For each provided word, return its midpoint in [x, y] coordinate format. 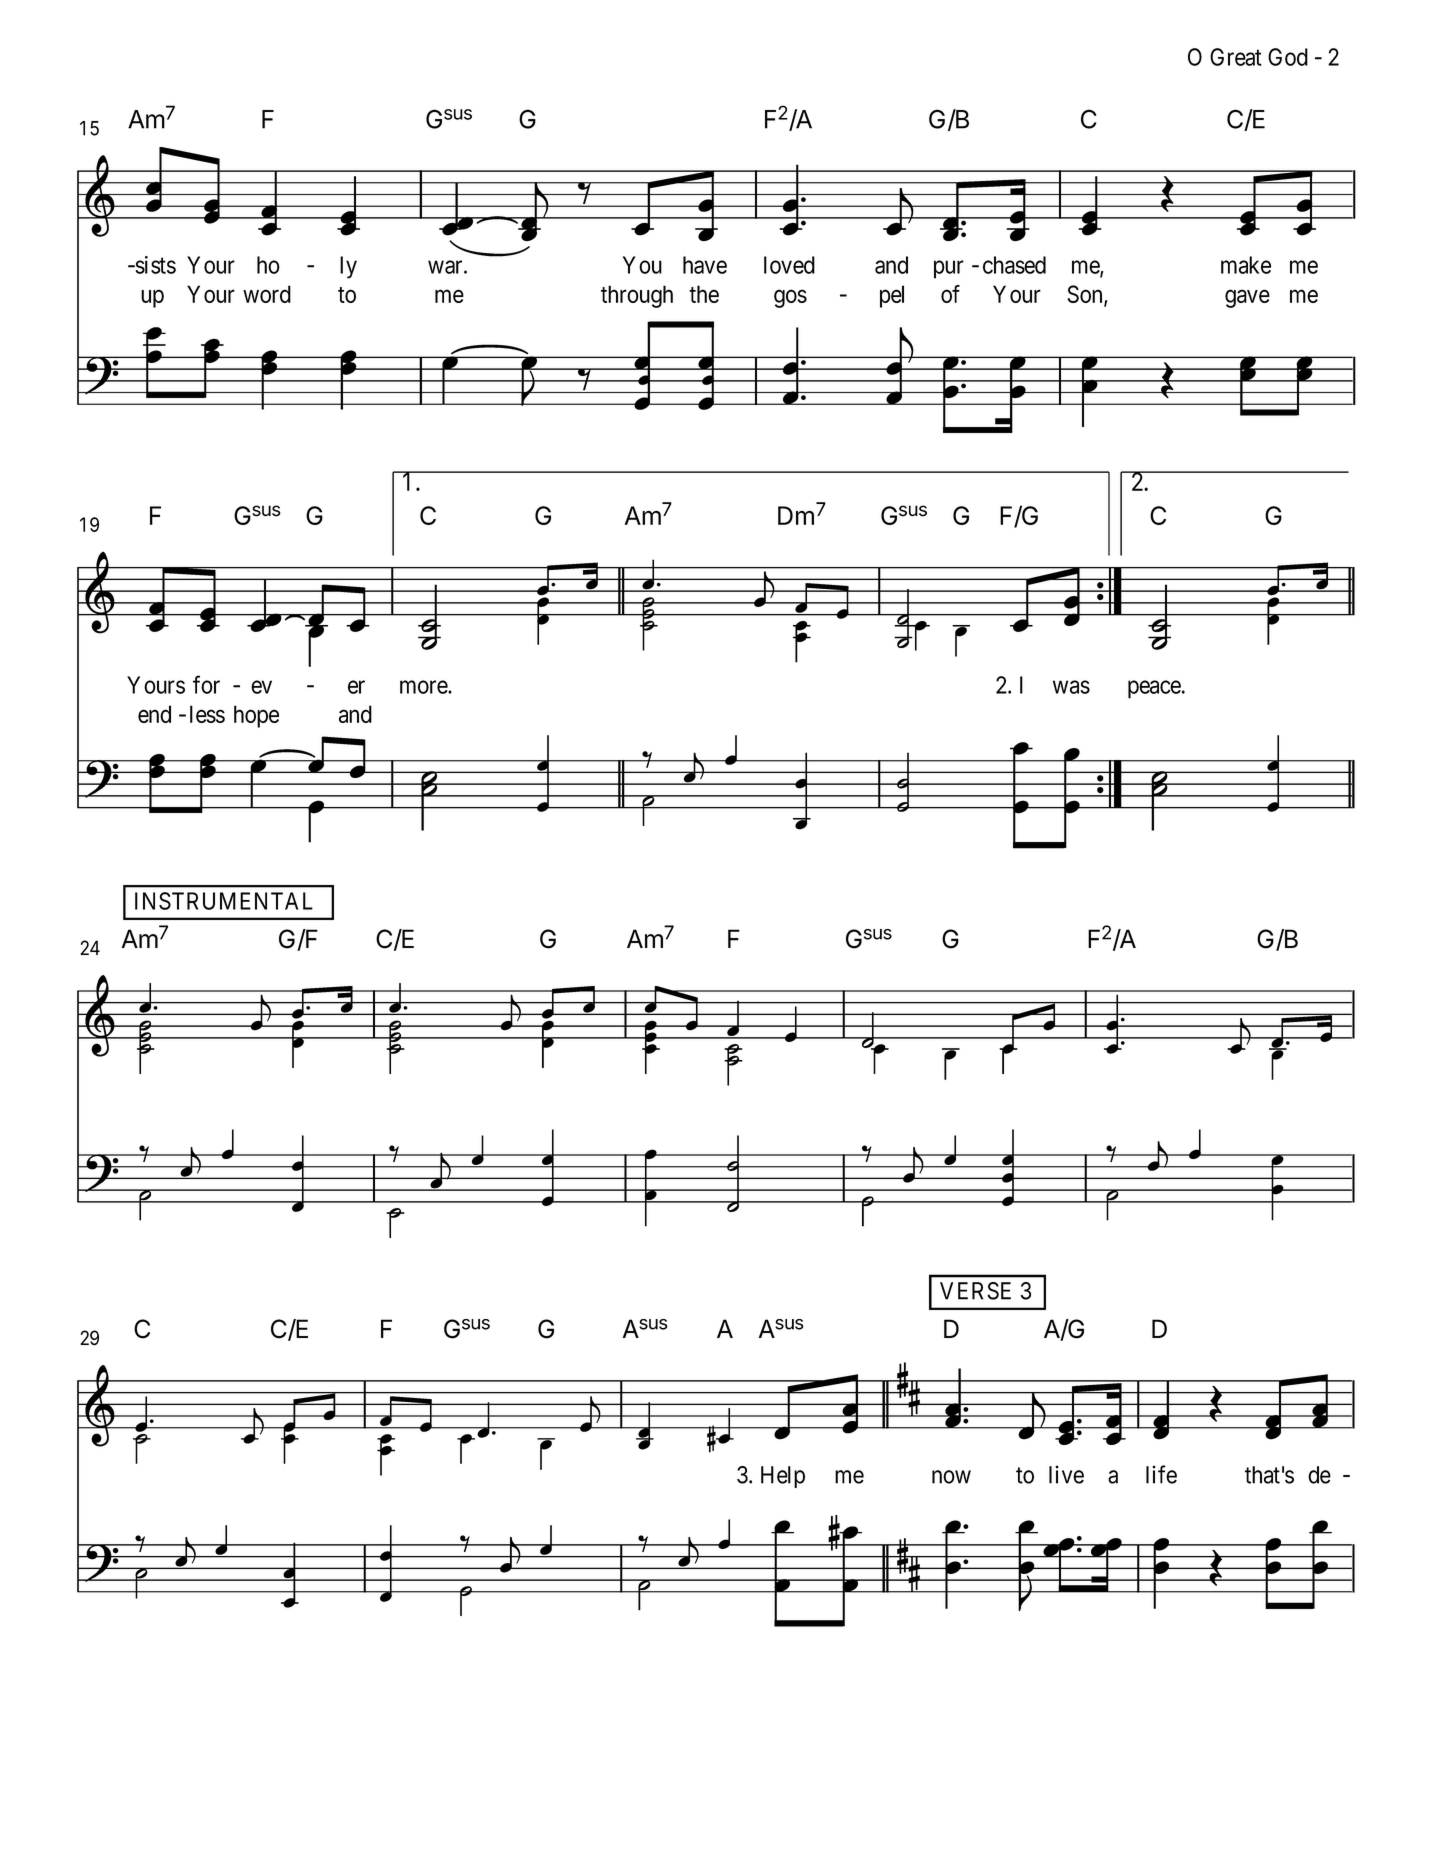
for [206, 684]
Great [1236, 57]
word [267, 294]
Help [783, 1477]
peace [1154, 689]
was [1071, 687]
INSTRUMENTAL [224, 901]
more [424, 687]
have [705, 265]
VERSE [975, 1291]
